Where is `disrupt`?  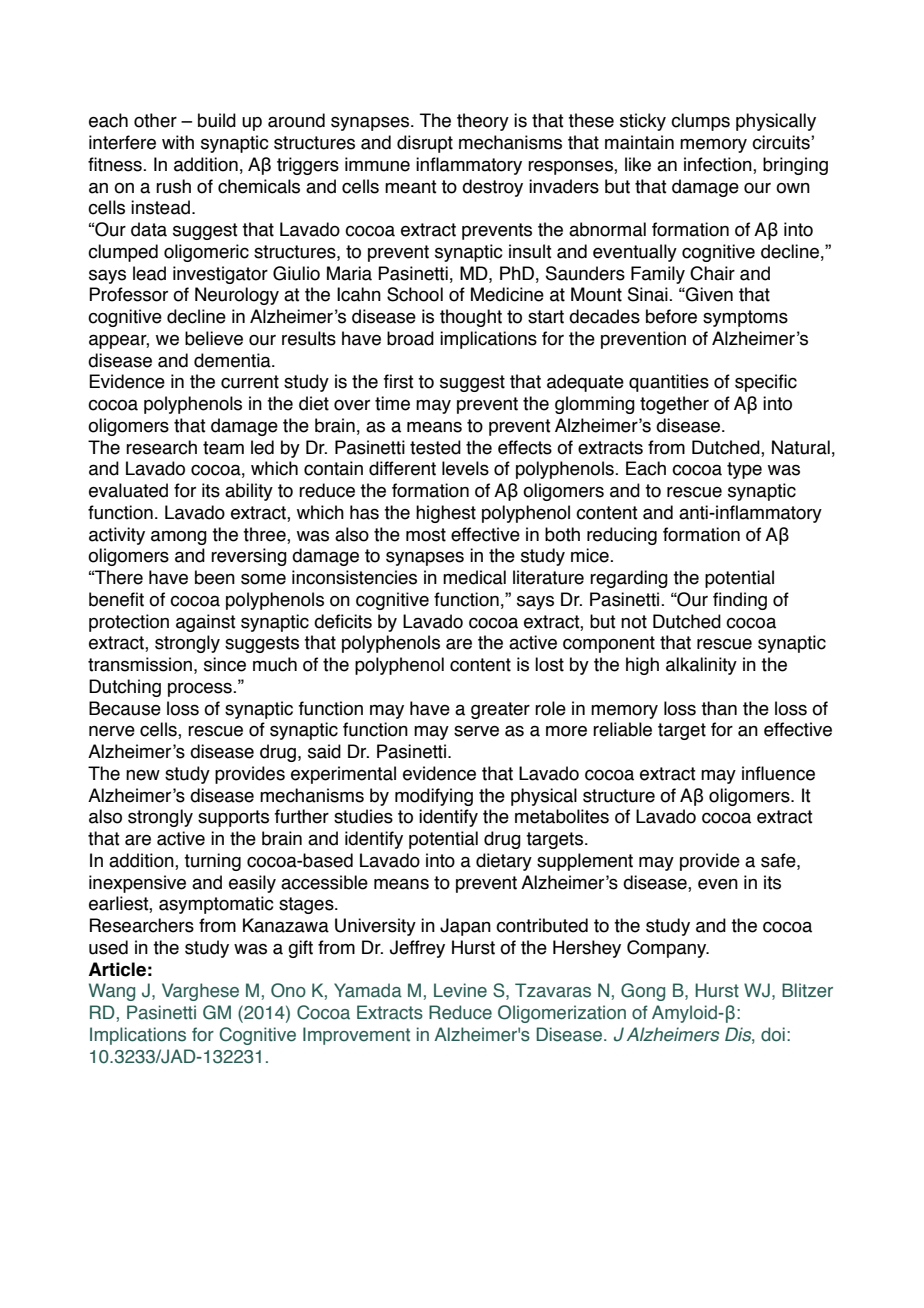 disrupt is located at coordinates (425, 144).
